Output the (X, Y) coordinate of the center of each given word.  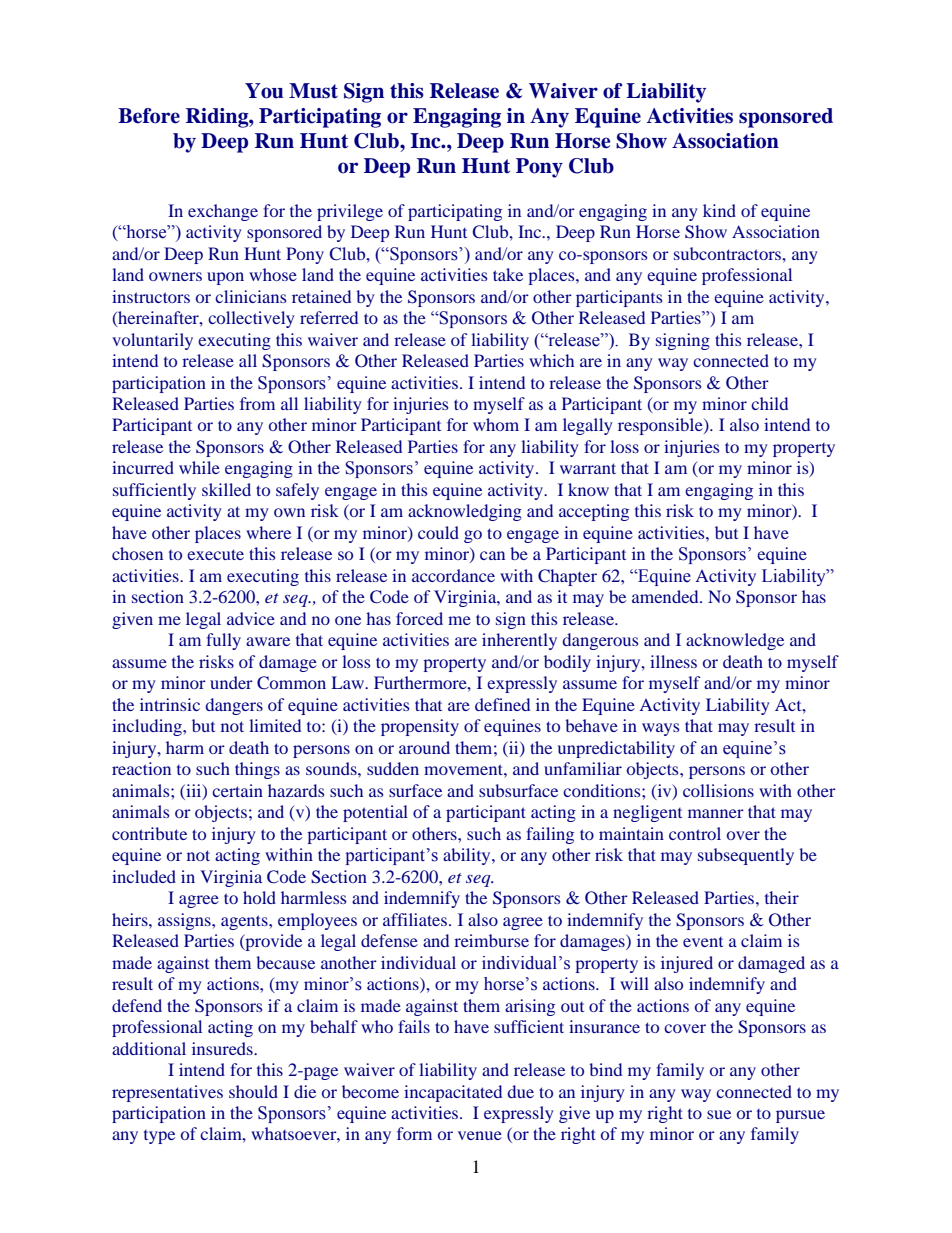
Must (313, 91)
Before (149, 116)
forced (419, 618)
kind (719, 210)
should (253, 1091)
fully (223, 641)
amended (666, 596)
